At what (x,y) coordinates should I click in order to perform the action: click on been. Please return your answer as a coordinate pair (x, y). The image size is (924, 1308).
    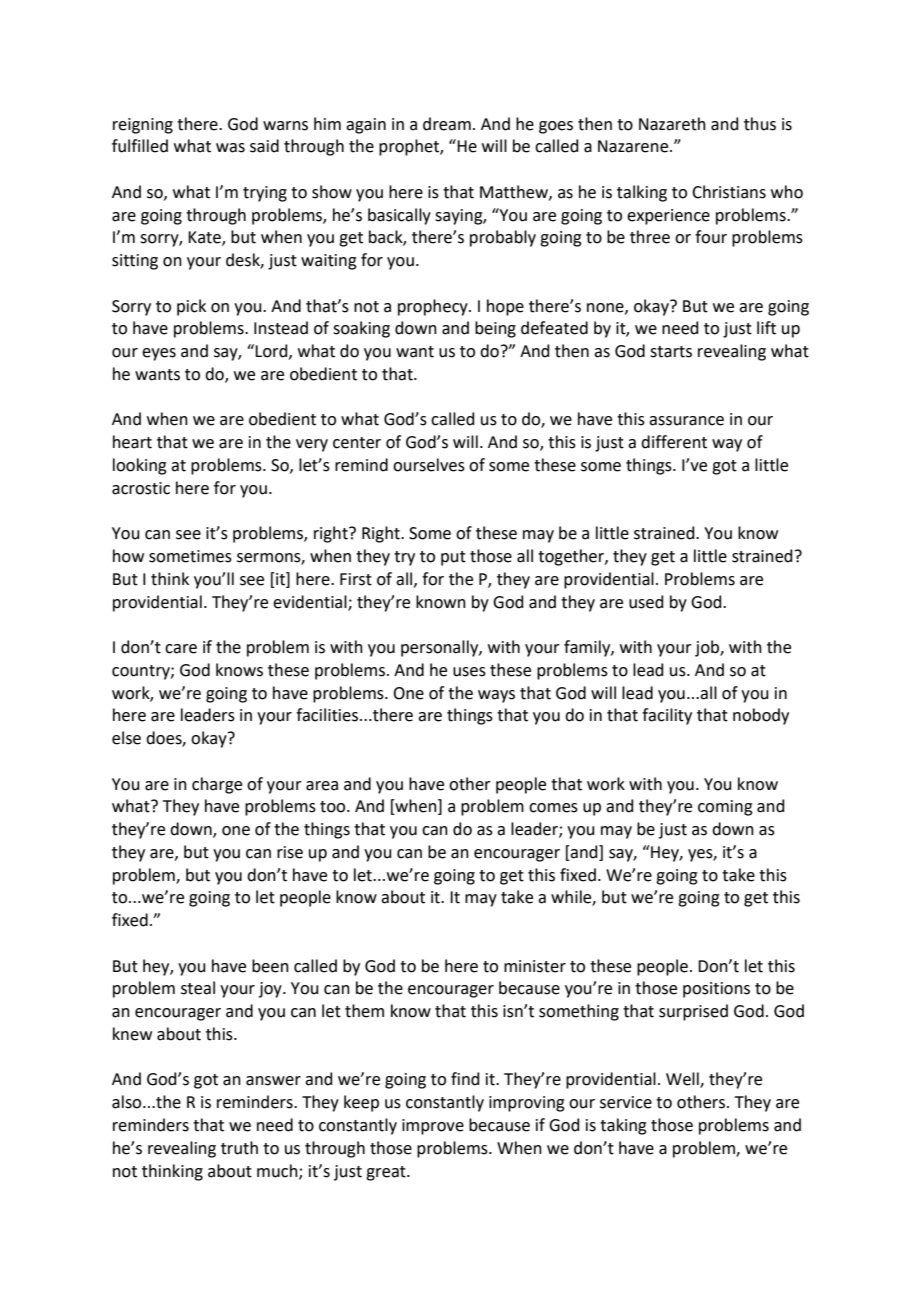
    Looking at the image, I should click on (270, 966).
